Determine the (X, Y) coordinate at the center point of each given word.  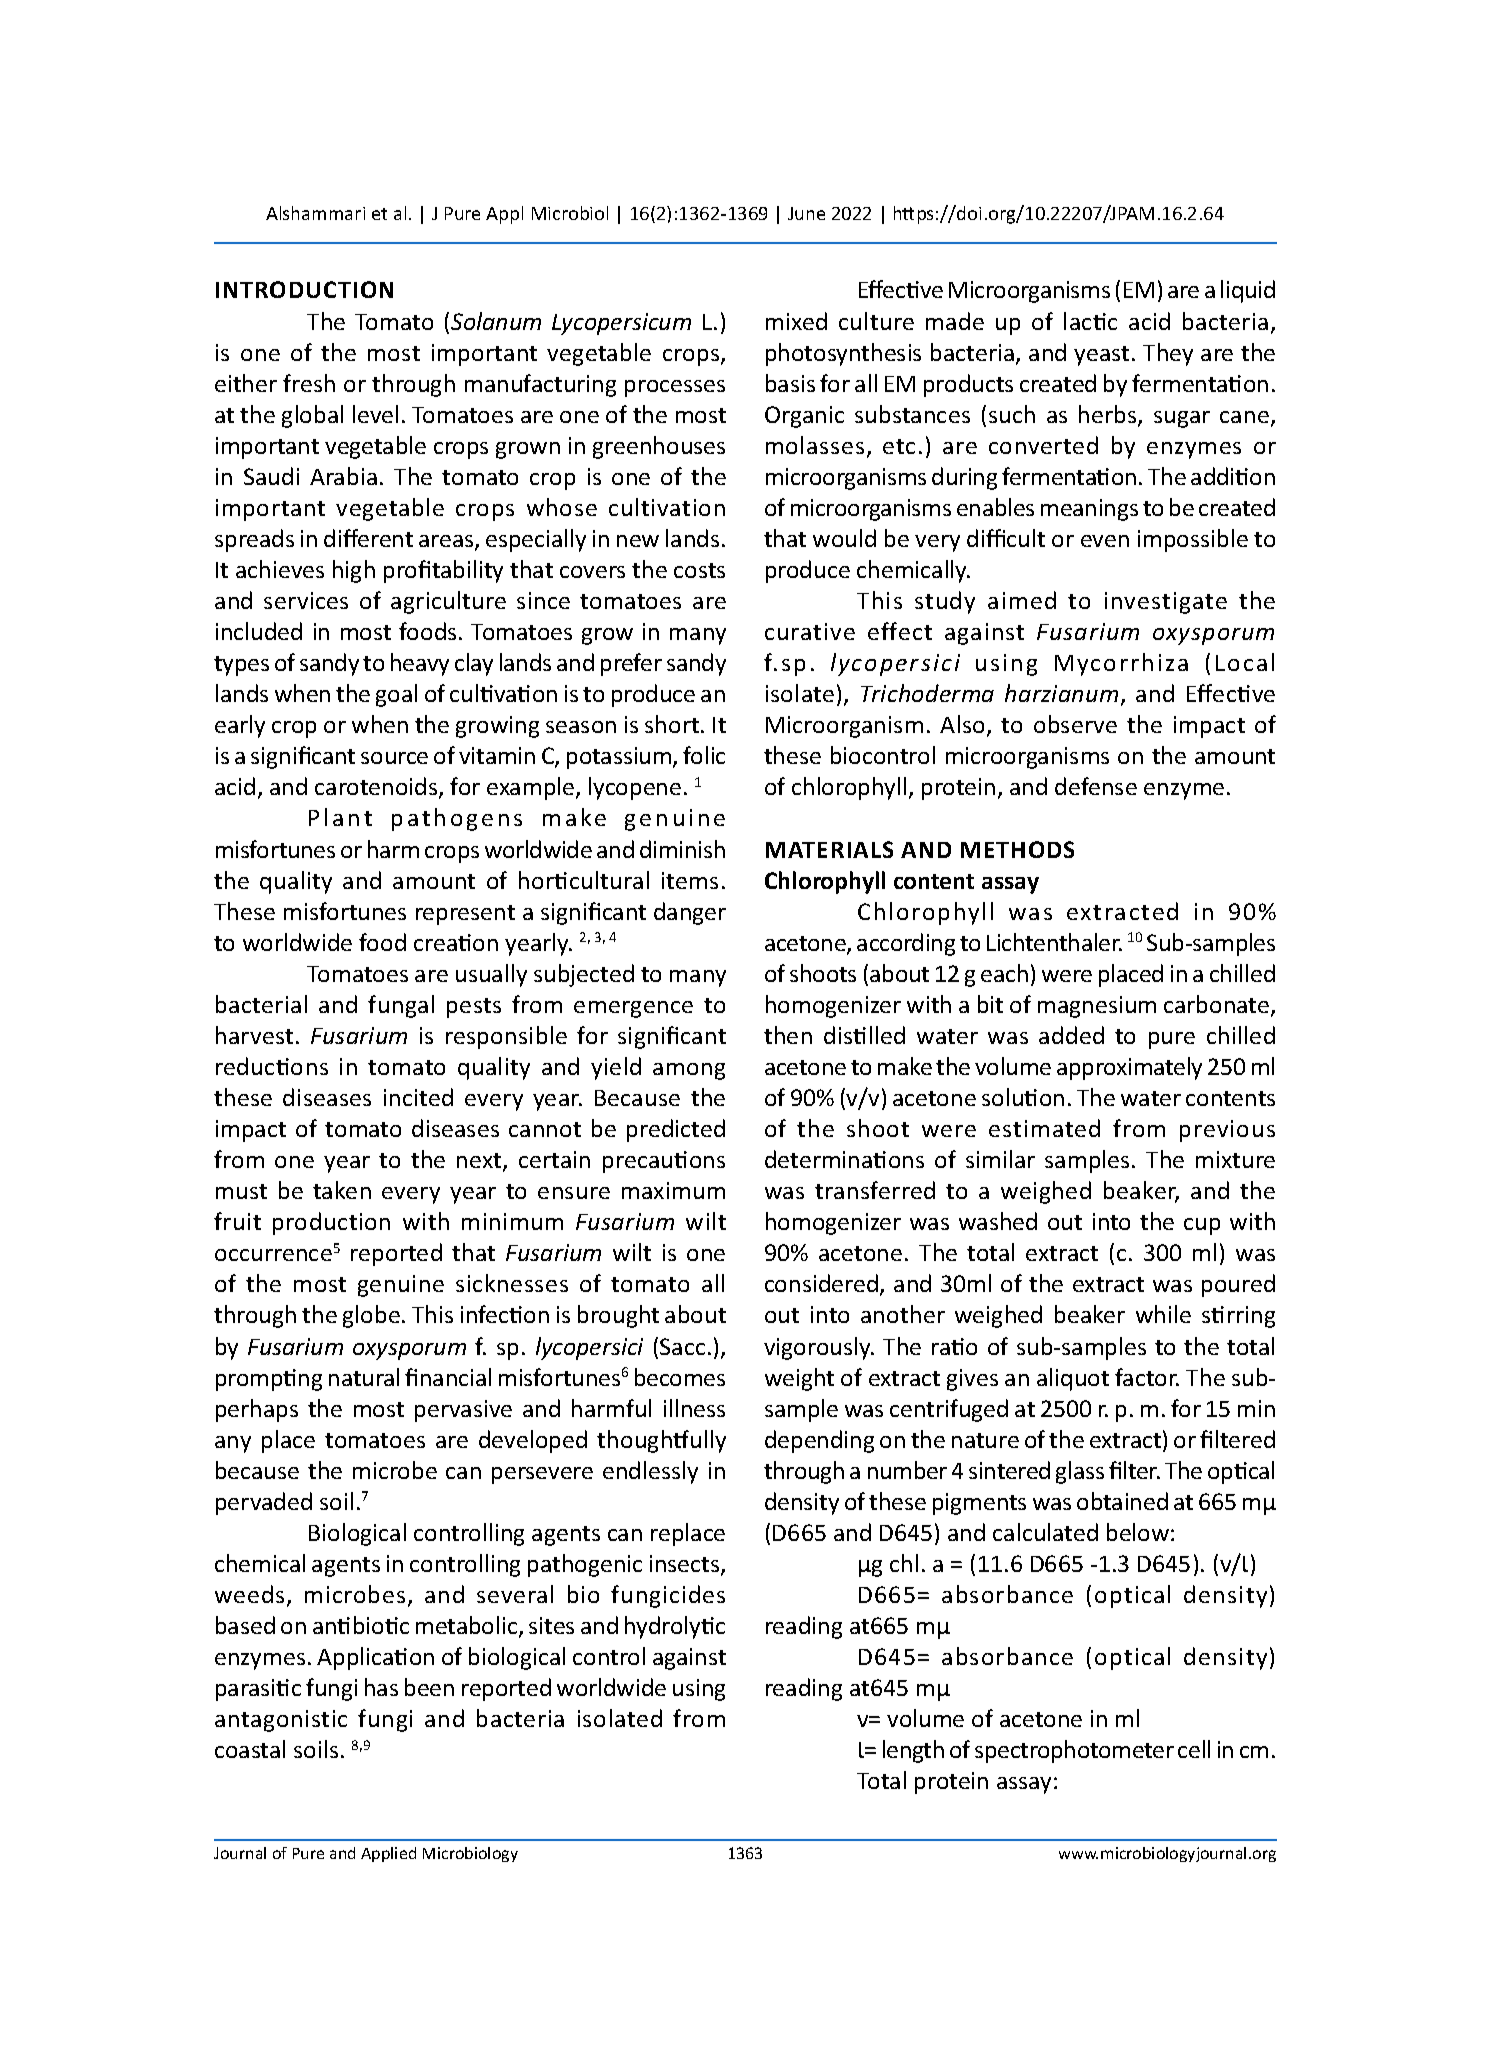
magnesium (1097, 1007)
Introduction (304, 289)
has (381, 1687)
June (806, 213)
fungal (401, 1006)
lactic (1090, 321)
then (788, 1035)
